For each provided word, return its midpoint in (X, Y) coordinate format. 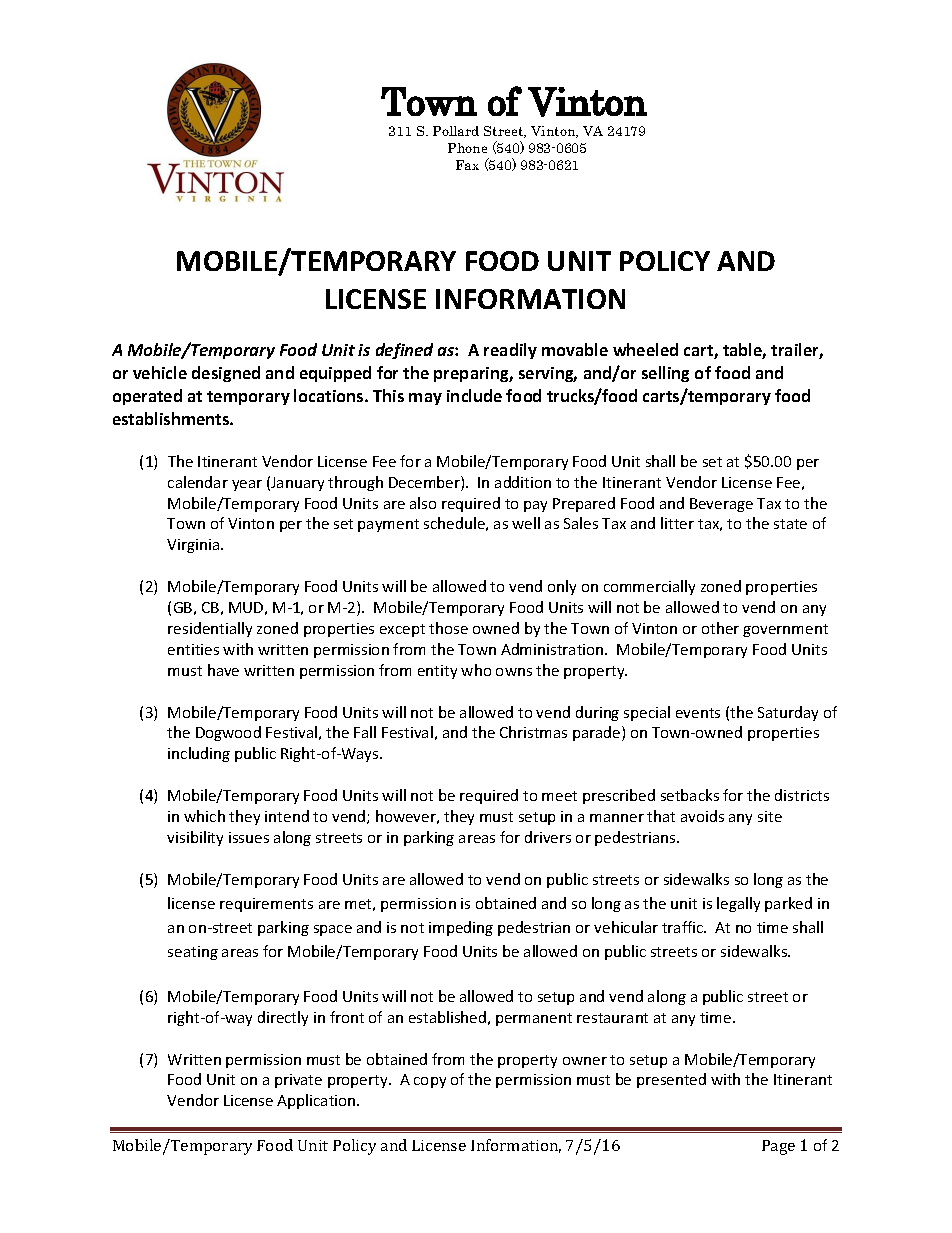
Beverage (721, 505)
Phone (467, 148)
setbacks (690, 795)
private (298, 1081)
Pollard (456, 131)
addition (523, 482)
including (199, 754)
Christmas (533, 732)
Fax (467, 165)
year (247, 485)
